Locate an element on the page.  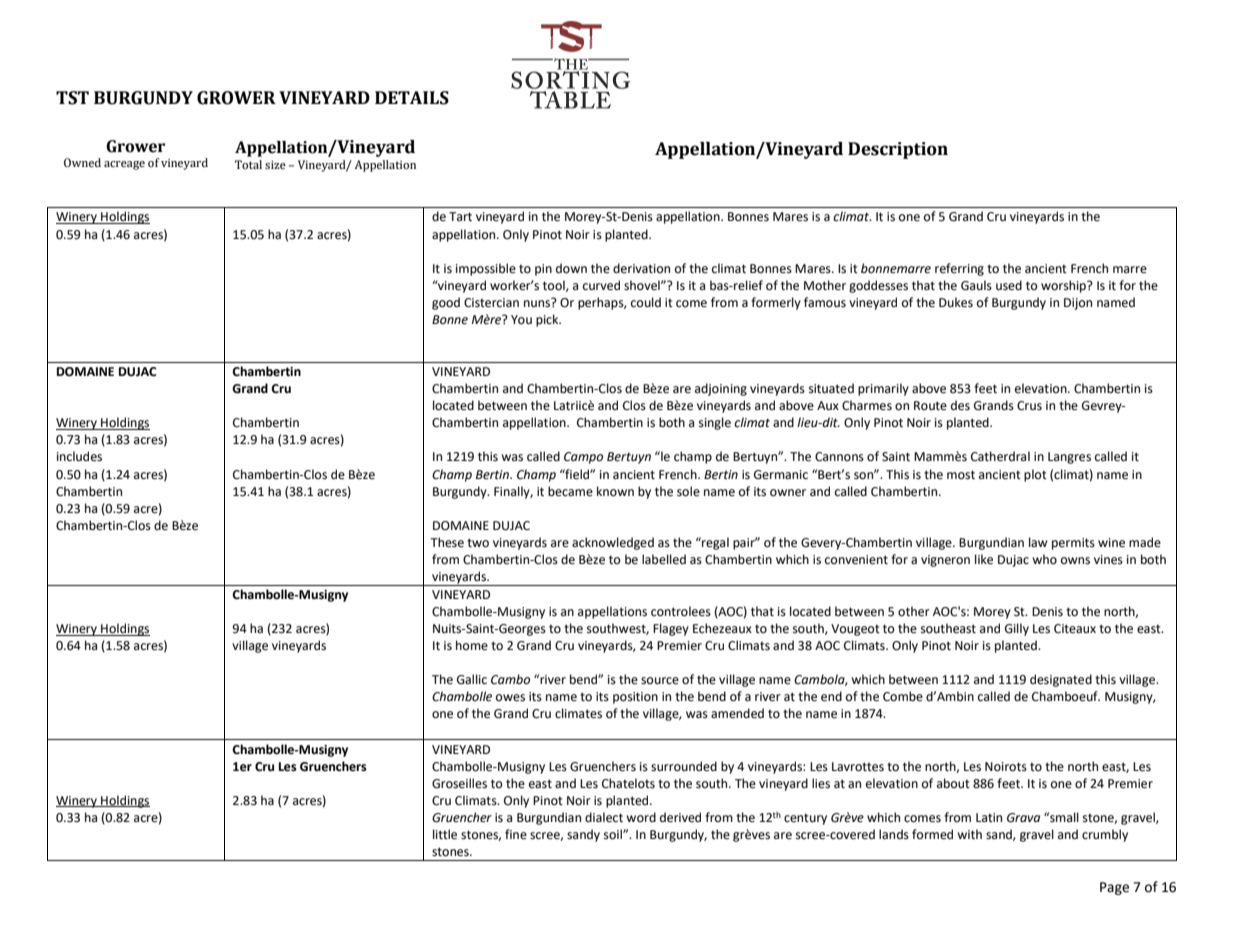
little is located at coordinates (445, 834).
